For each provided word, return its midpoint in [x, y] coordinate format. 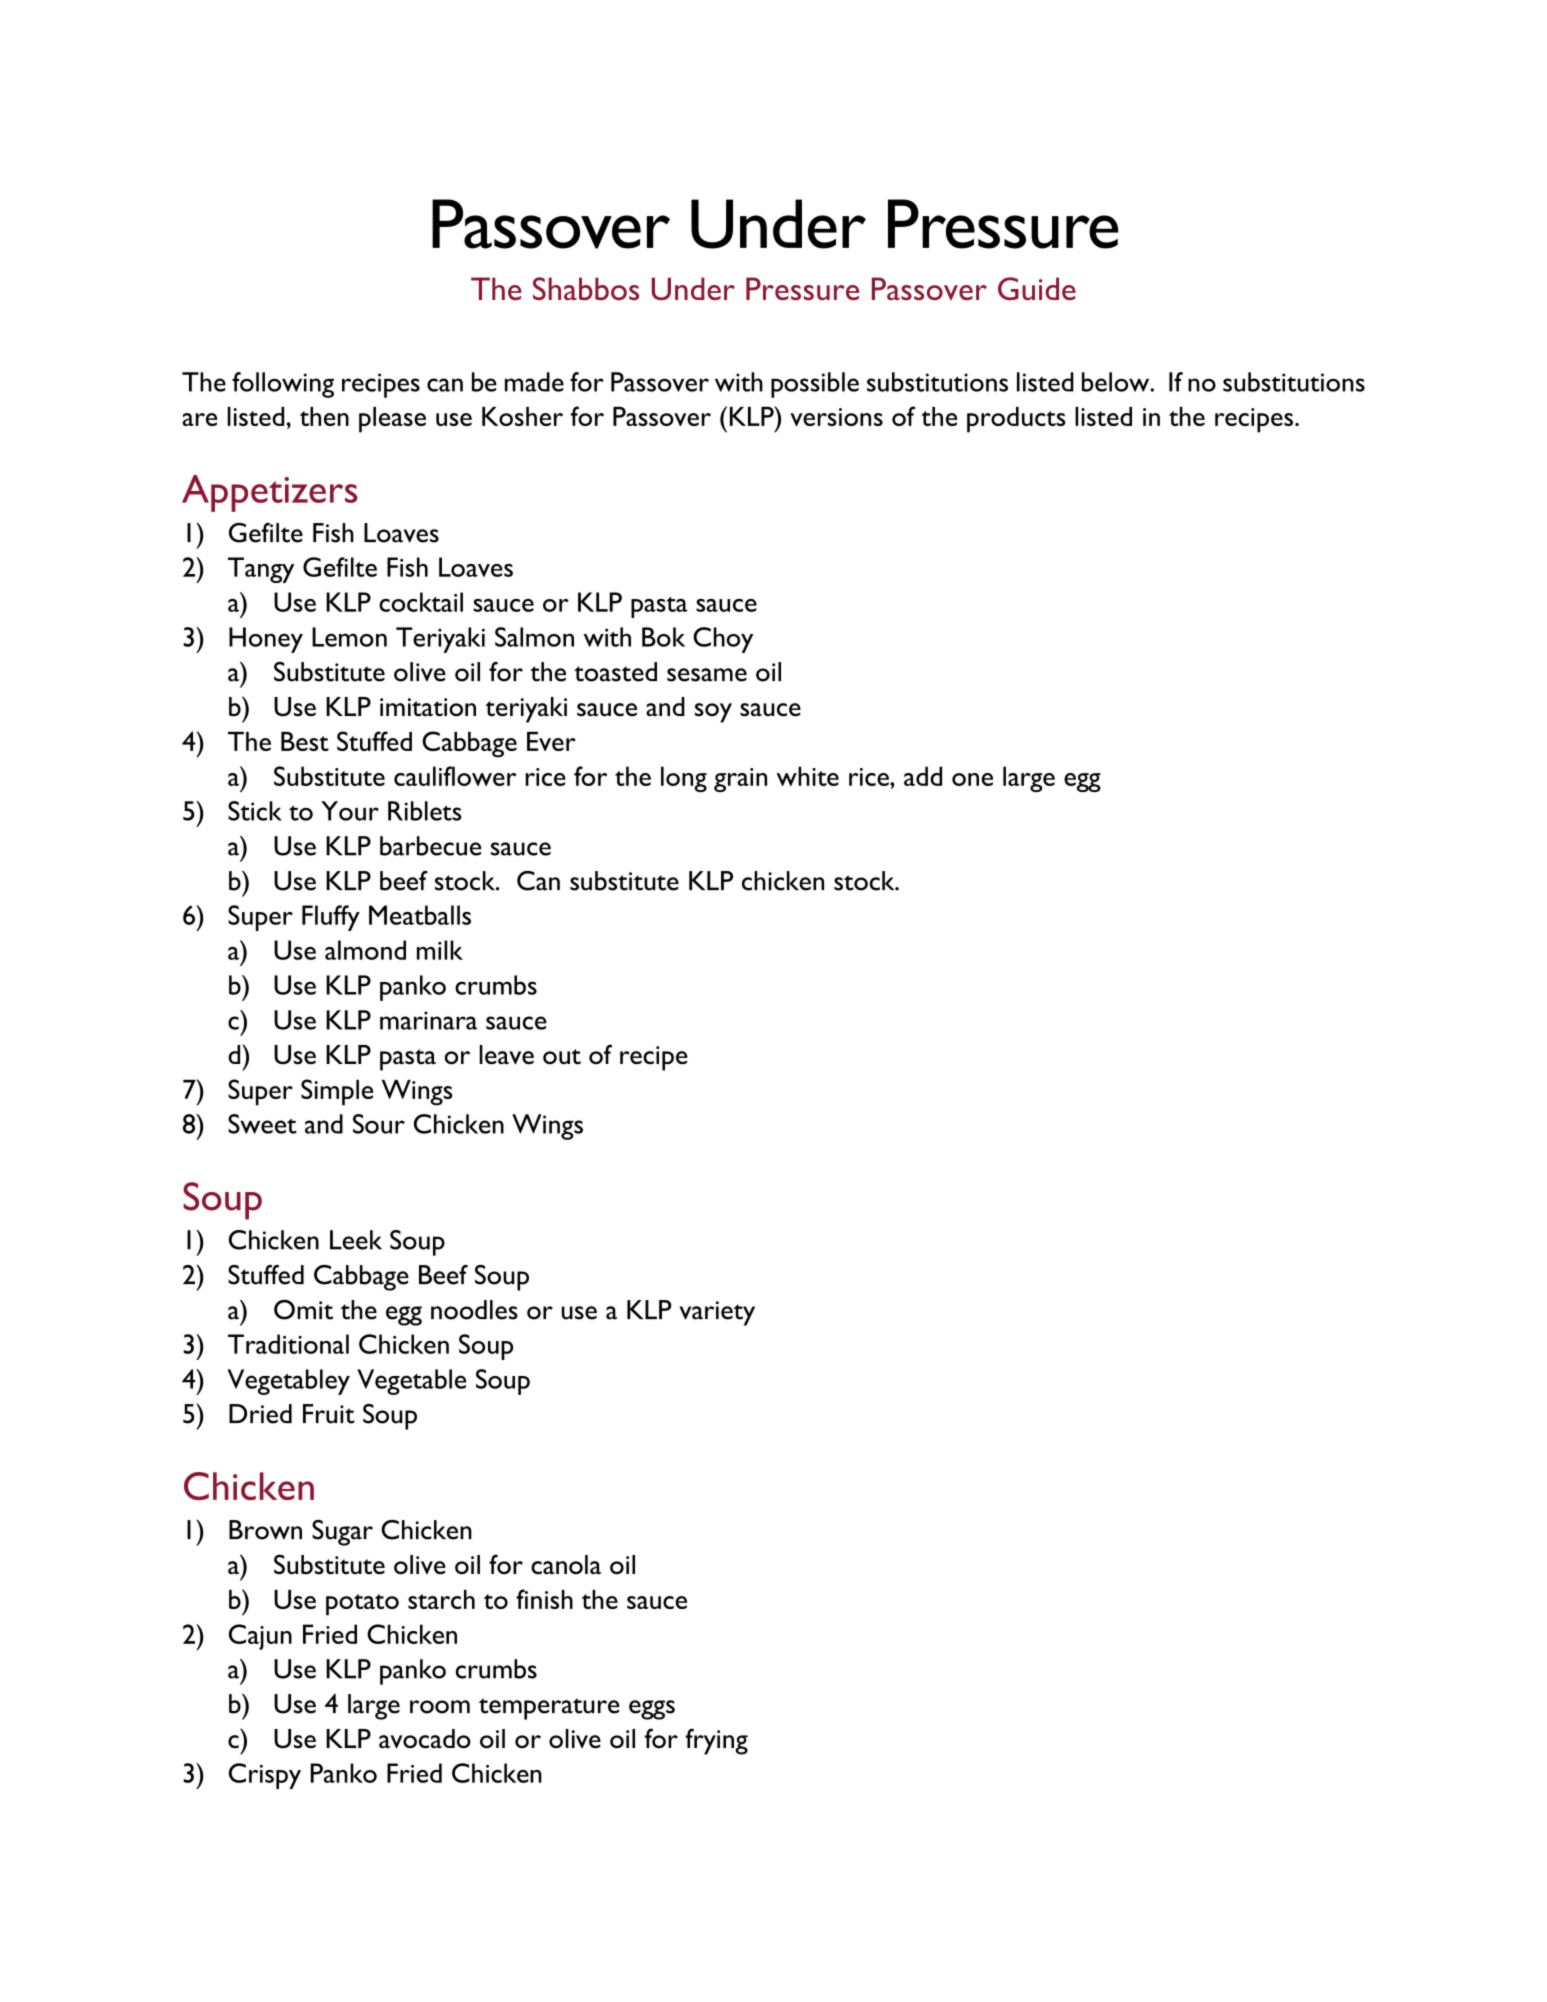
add [923, 776]
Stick [255, 811]
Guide [1037, 288]
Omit [303, 1310]
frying [716, 1741]
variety [717, 1313]
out [562, 1057]
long [684, 779]
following [283, 385]
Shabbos [586, 288]
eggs [652, 1710]
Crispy [265, 1776]
